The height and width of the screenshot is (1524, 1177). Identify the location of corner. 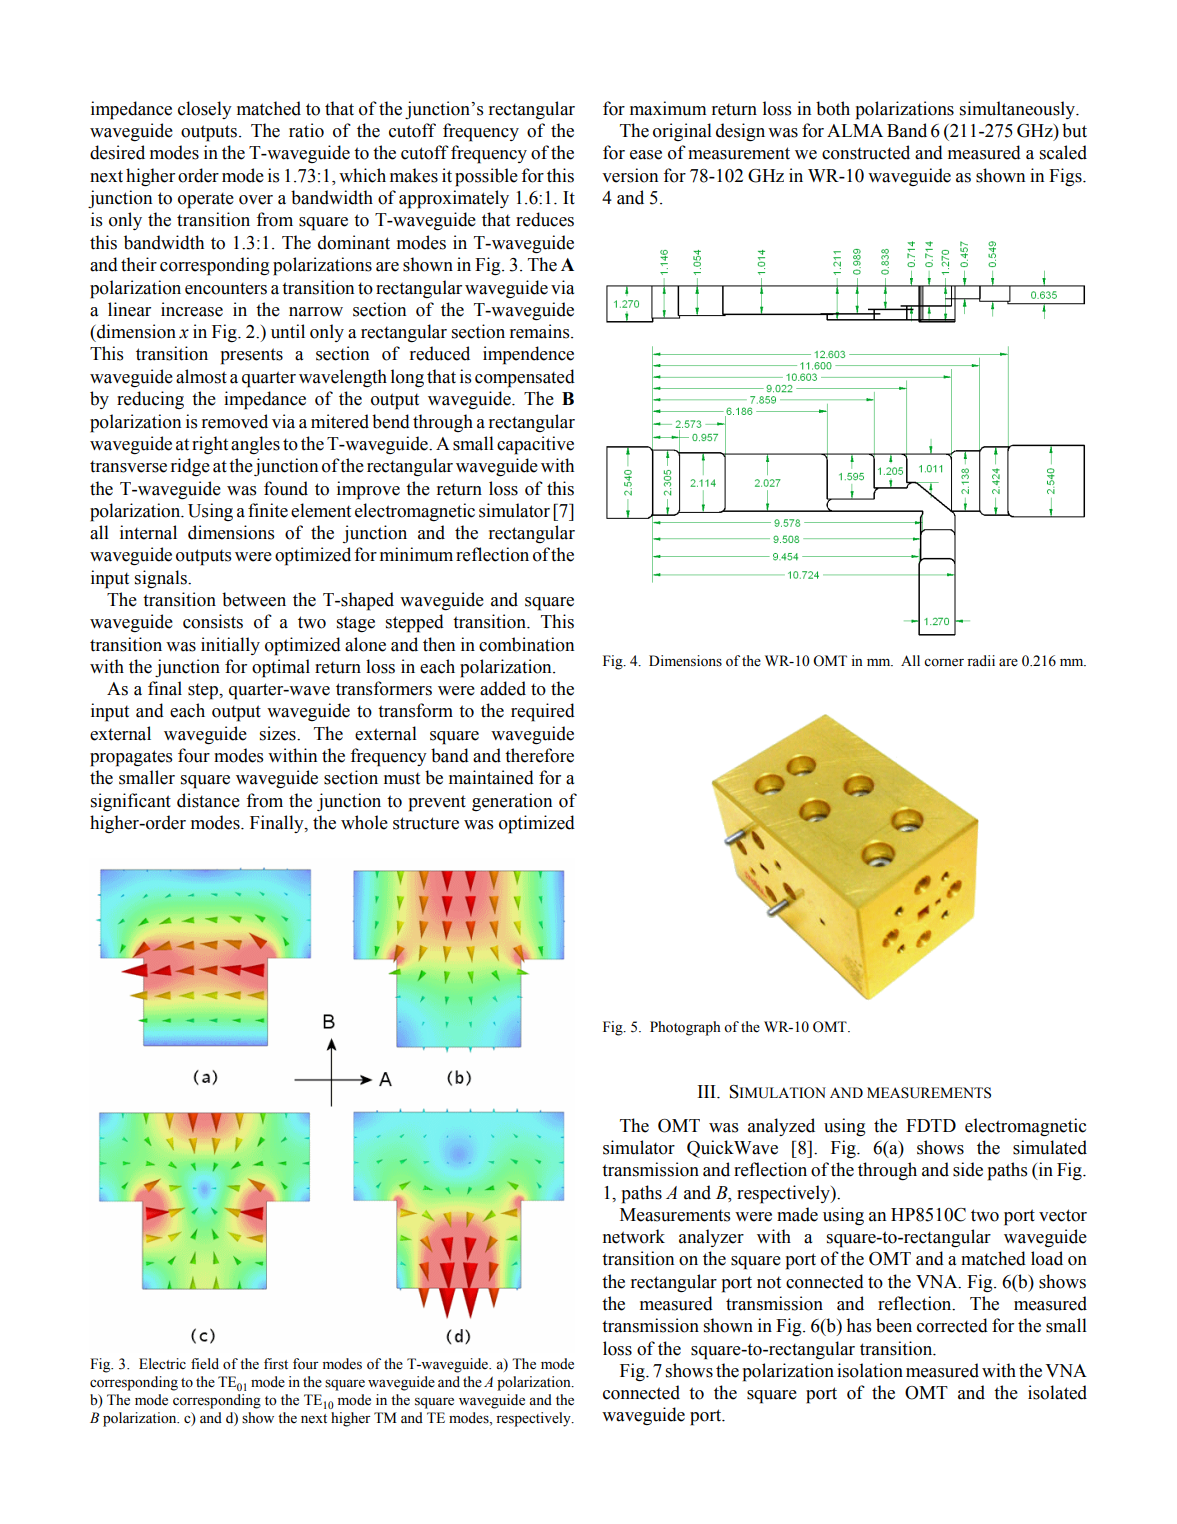
(944, 663).
